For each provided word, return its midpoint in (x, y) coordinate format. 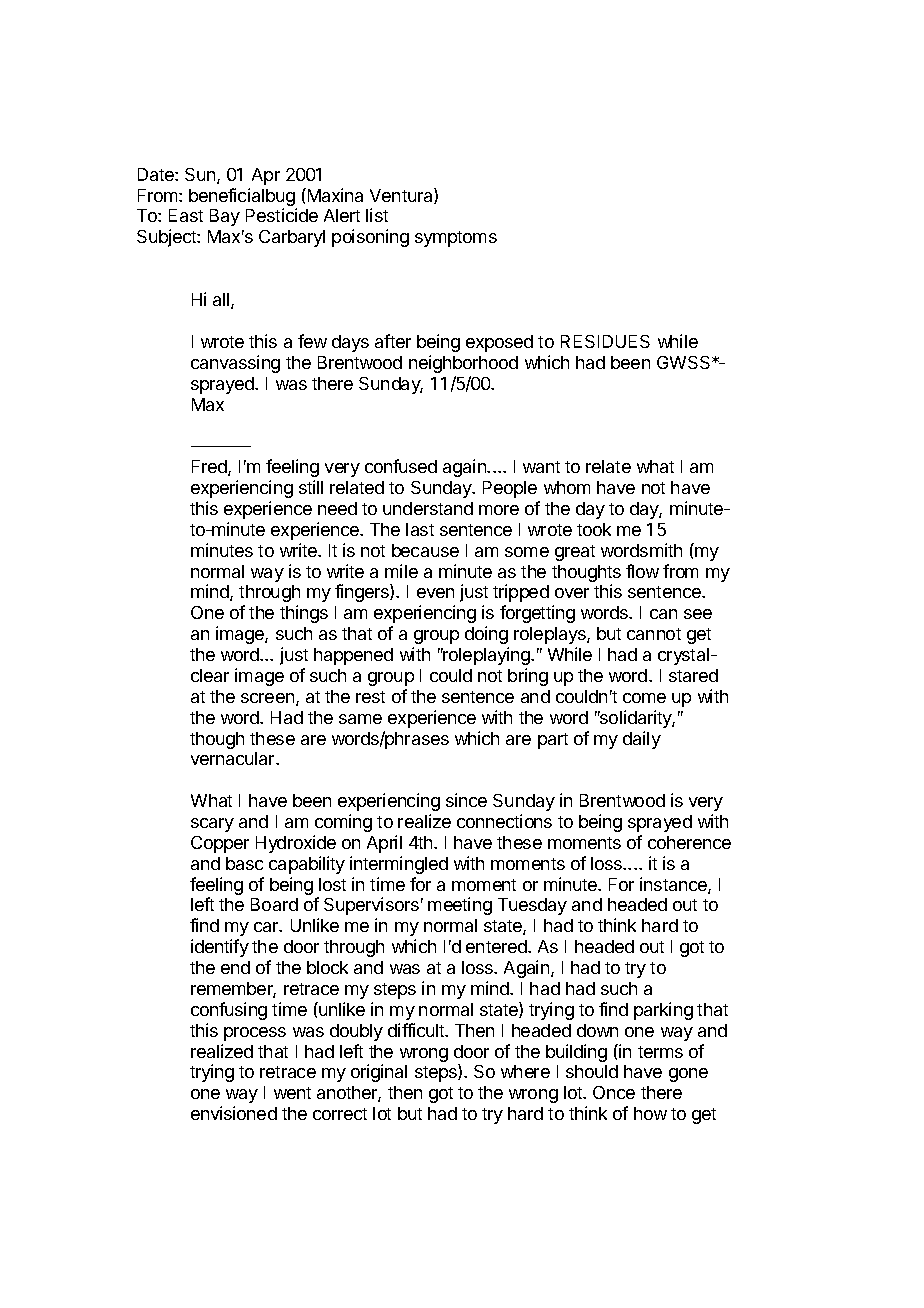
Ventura (402, 196)
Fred (210, 468)
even (435, 593)
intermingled (399, 865)
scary (212, 825)
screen (267, 698)
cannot (654, 634)
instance (674, 885)
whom (567, 487)
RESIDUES (605, 341)
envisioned (234, 1113)
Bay (225, 217)
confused (401, 466)
